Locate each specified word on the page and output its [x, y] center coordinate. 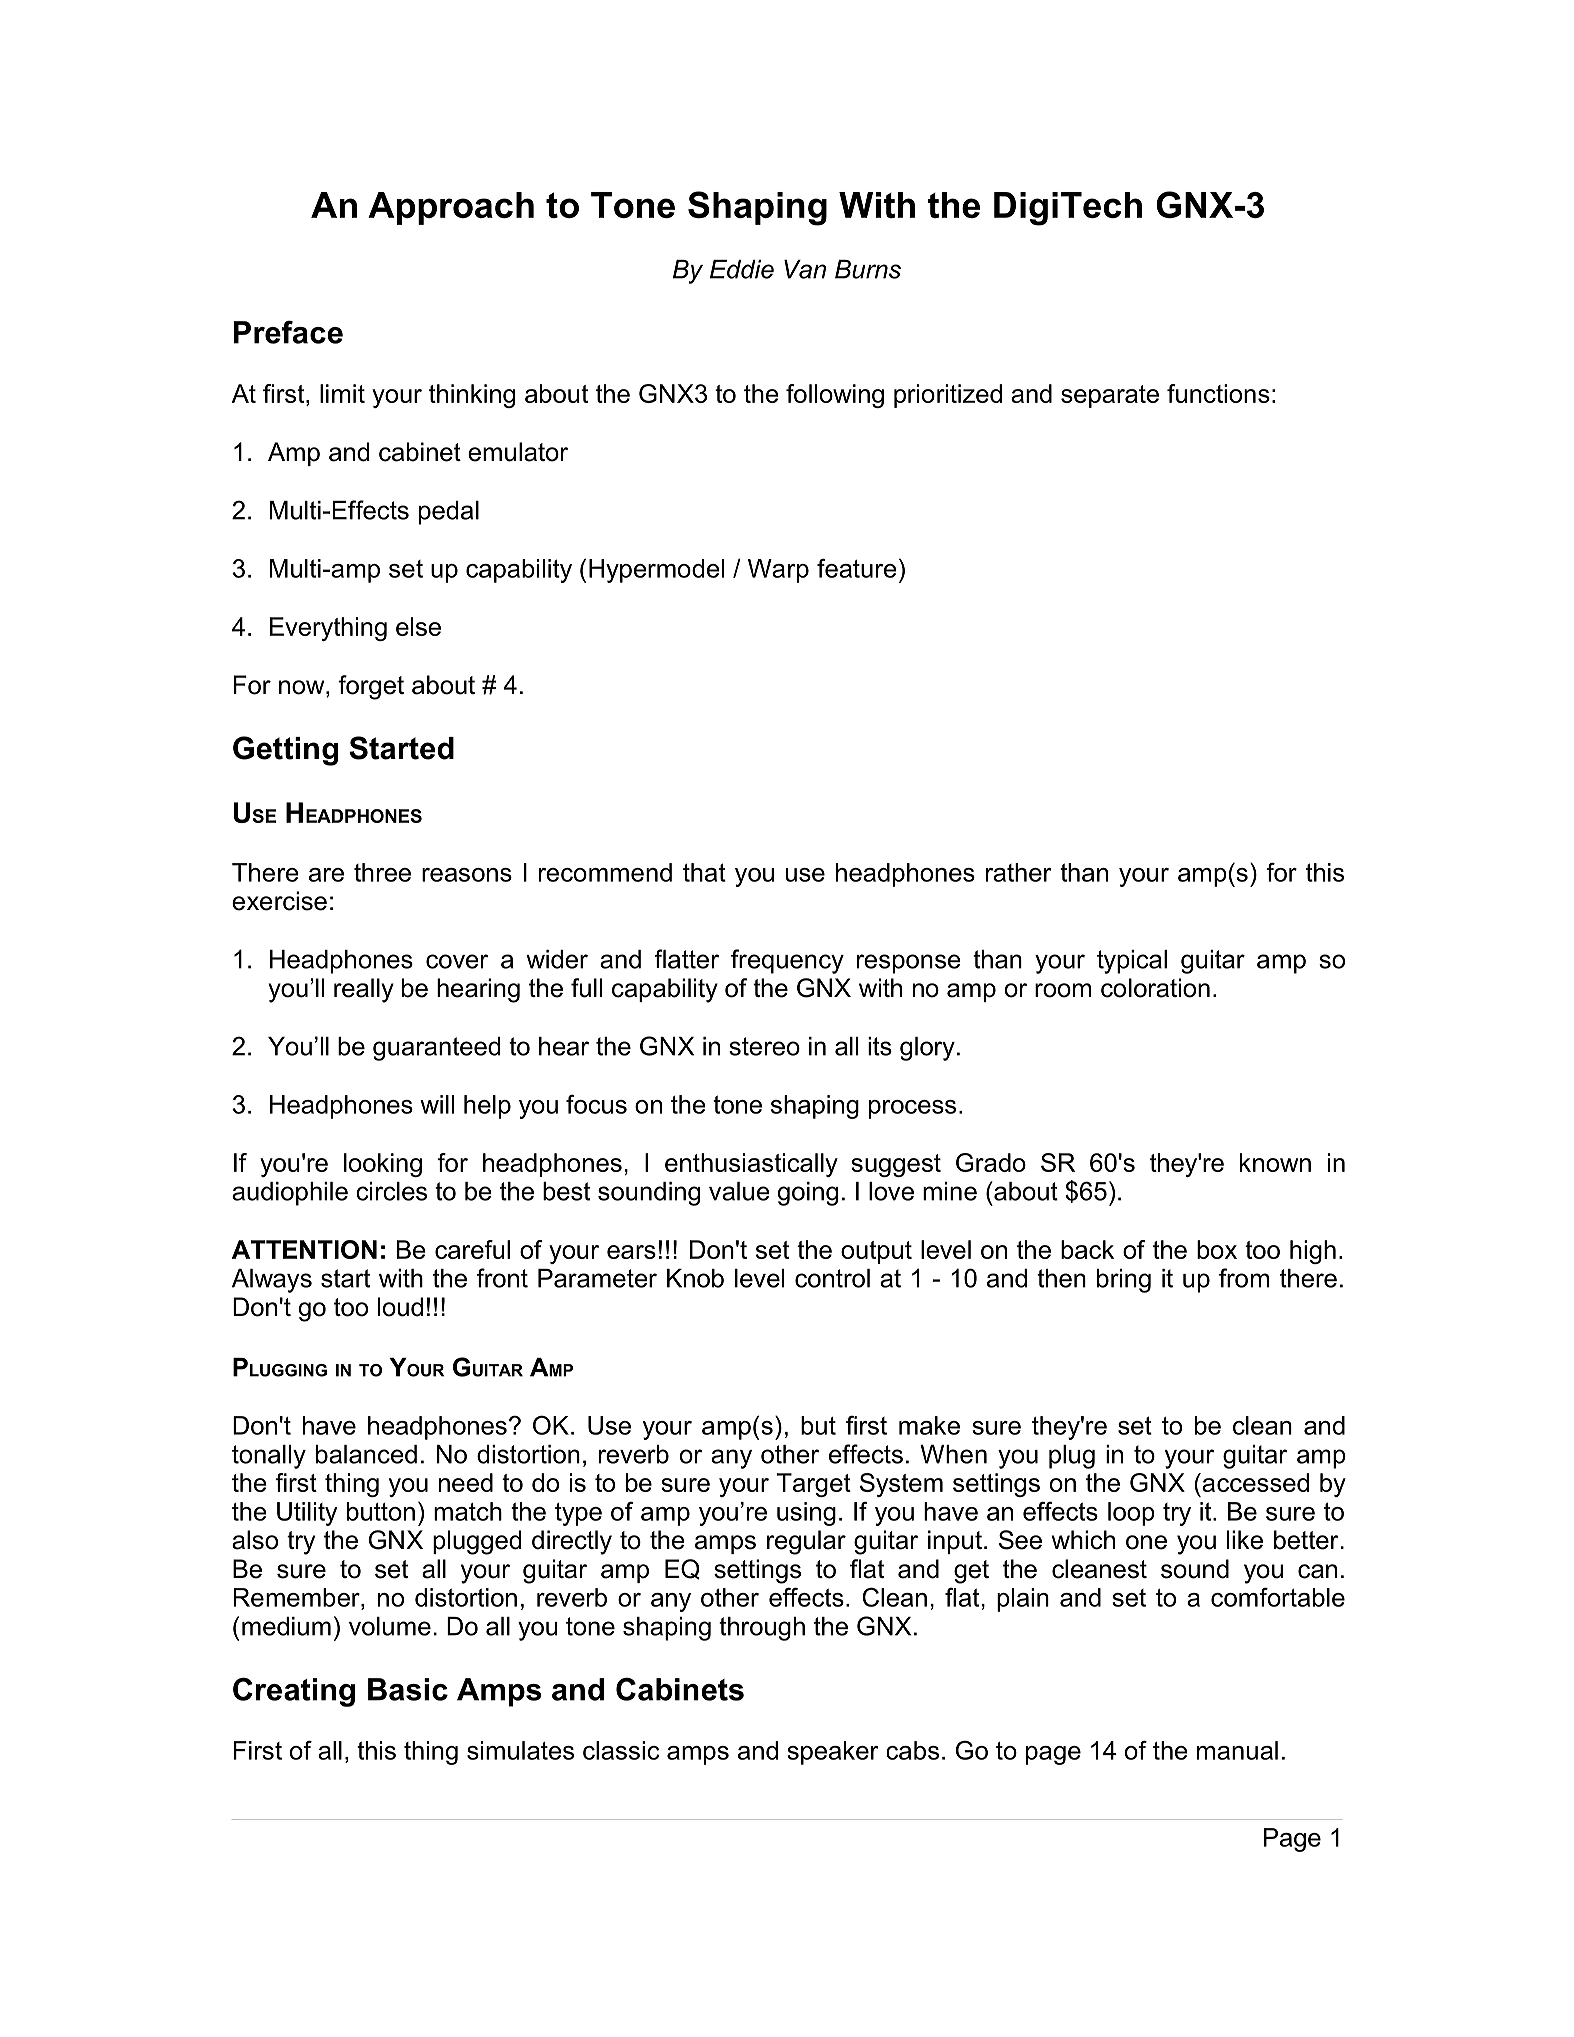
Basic [408, 1689]
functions [1218, 393]
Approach [451, 208]
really [364, 990]
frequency [787, 961]
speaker [832, 1753]
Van [805, 269]
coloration [1155, 988]
